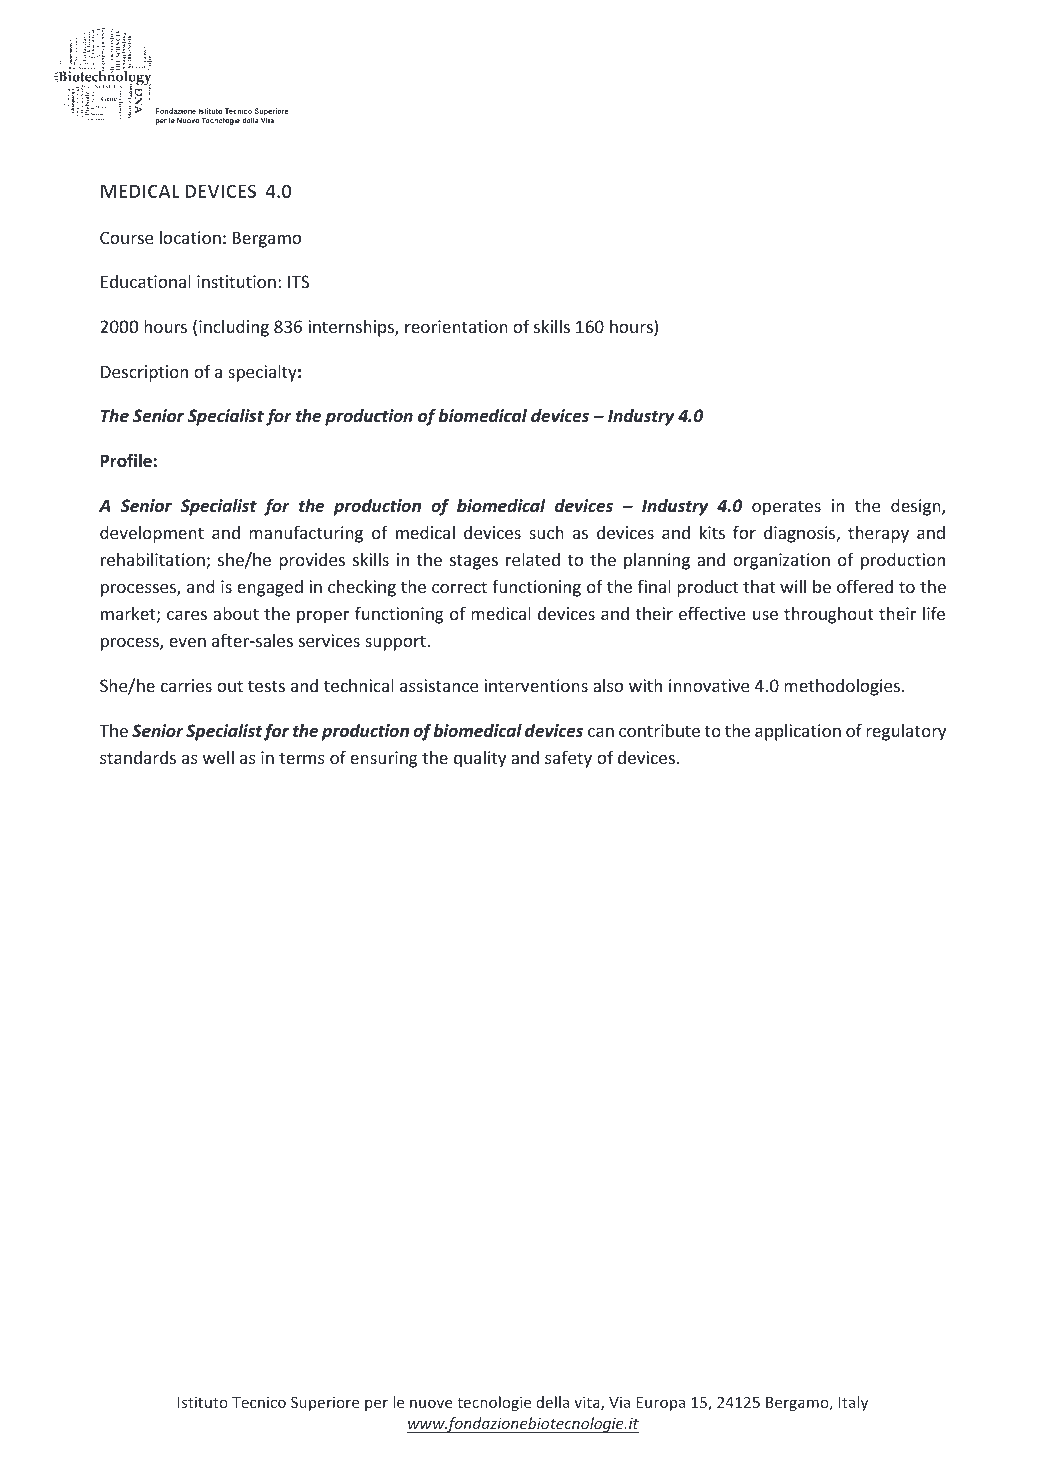  Describe the element at coordinates (552, 1402) in the image. I see `della` at that location.
